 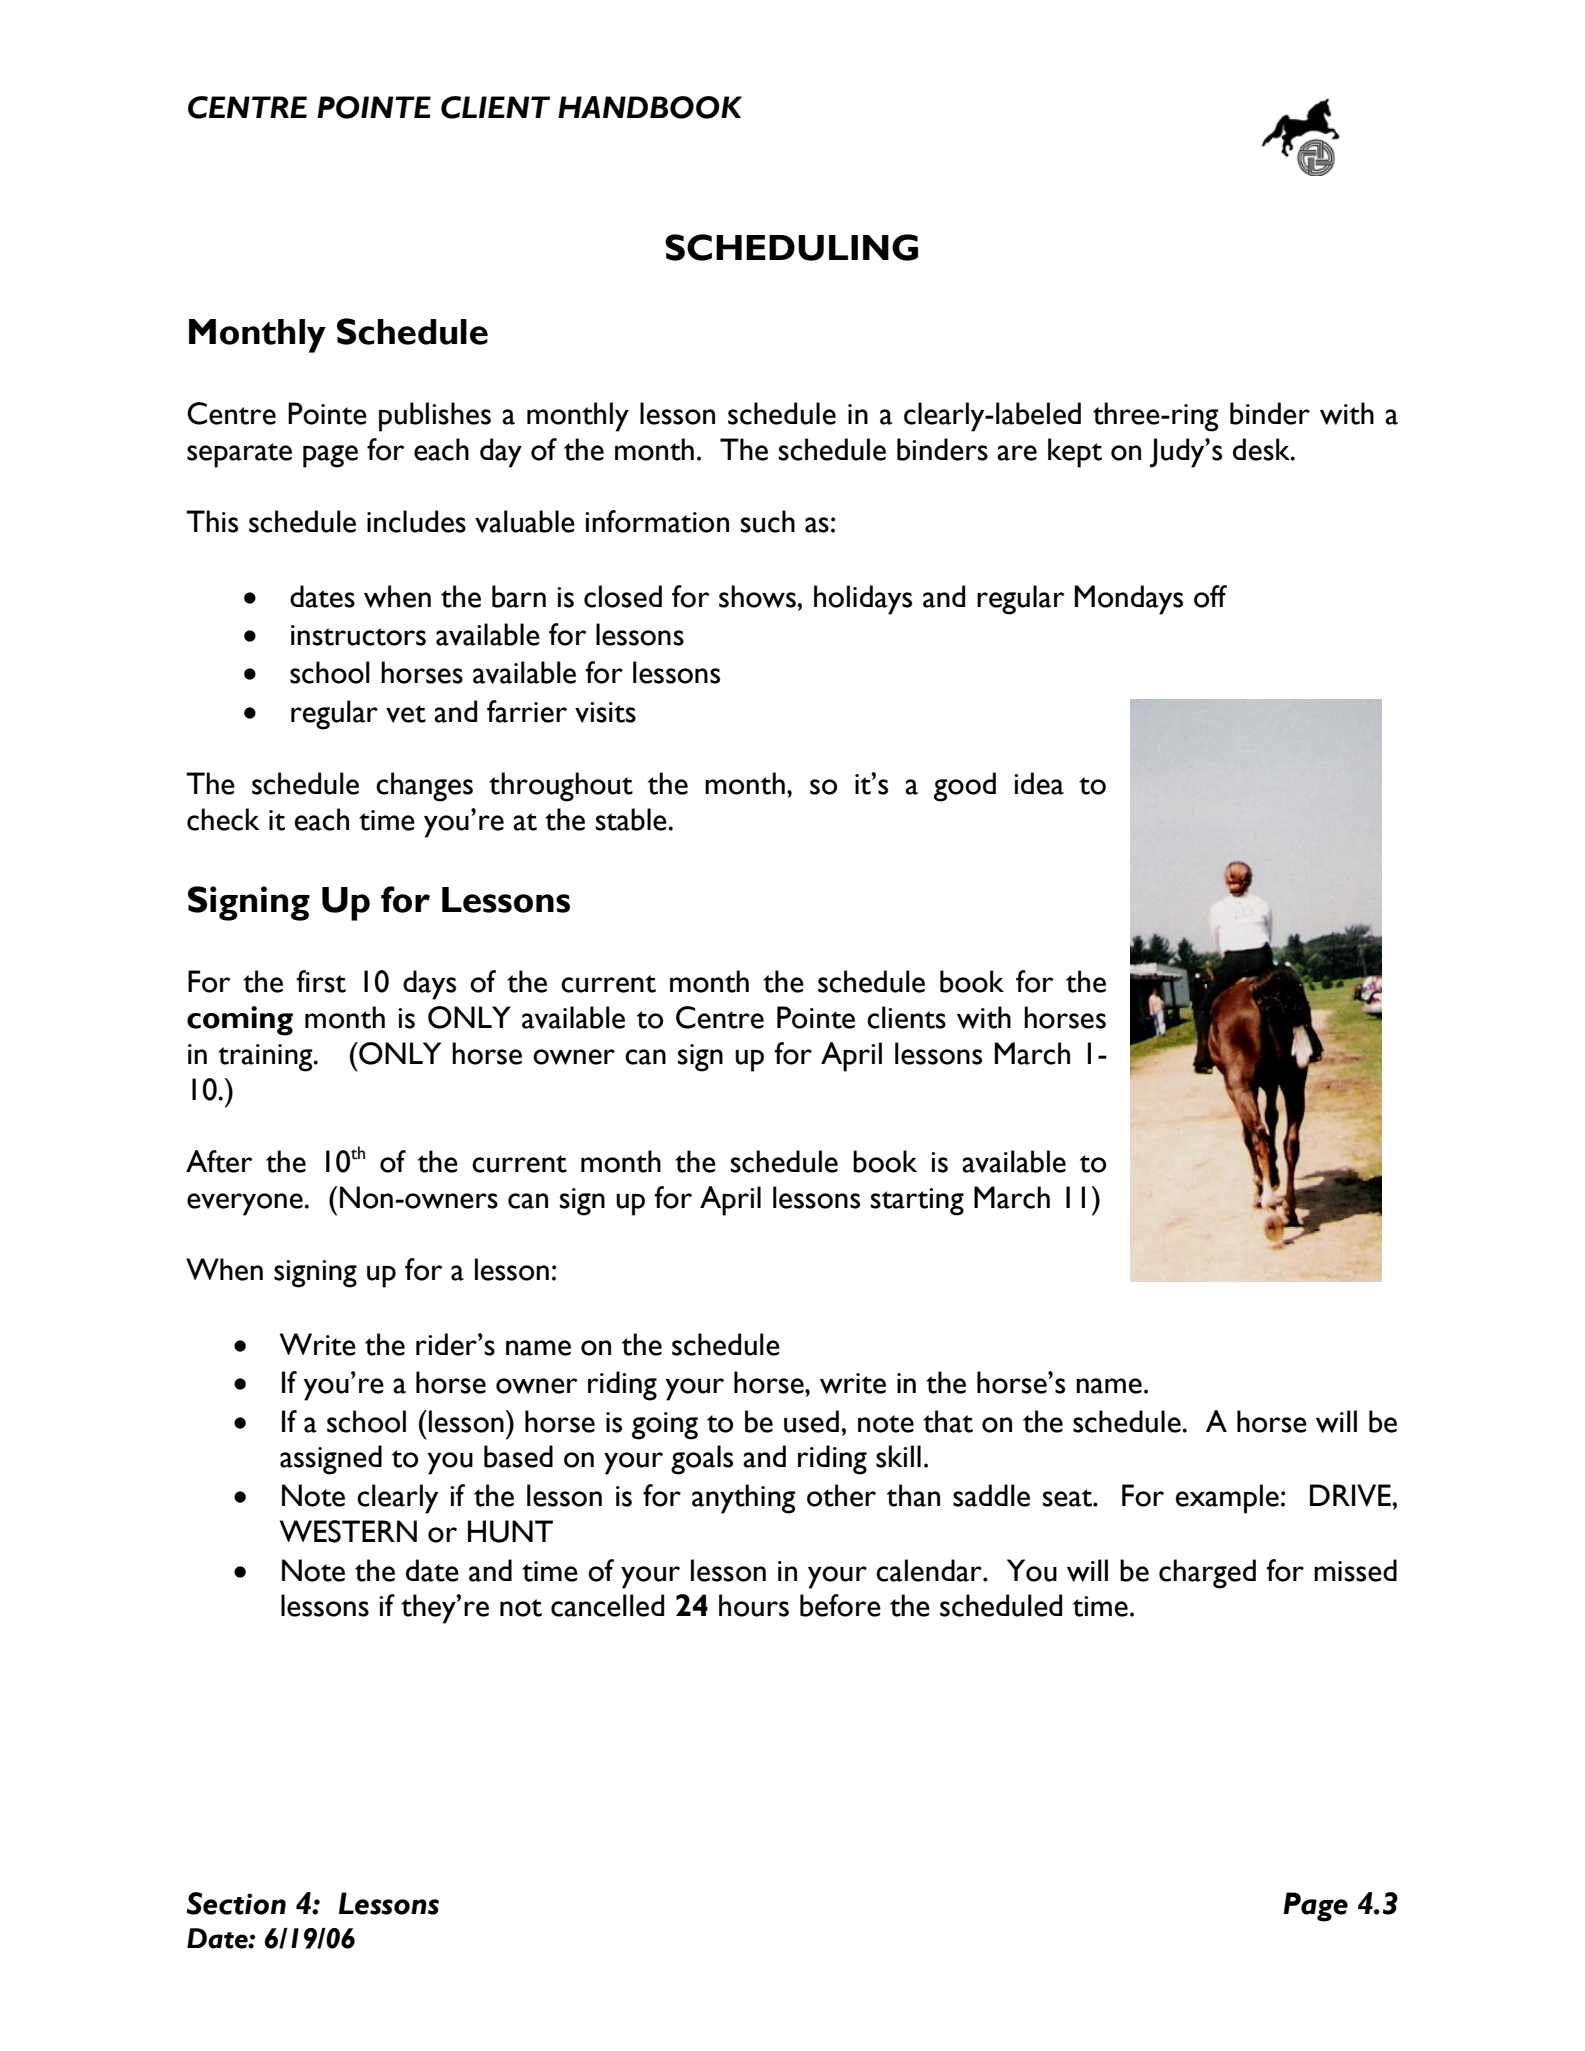 I want to click on Section, so click(x=236, y=1903).
